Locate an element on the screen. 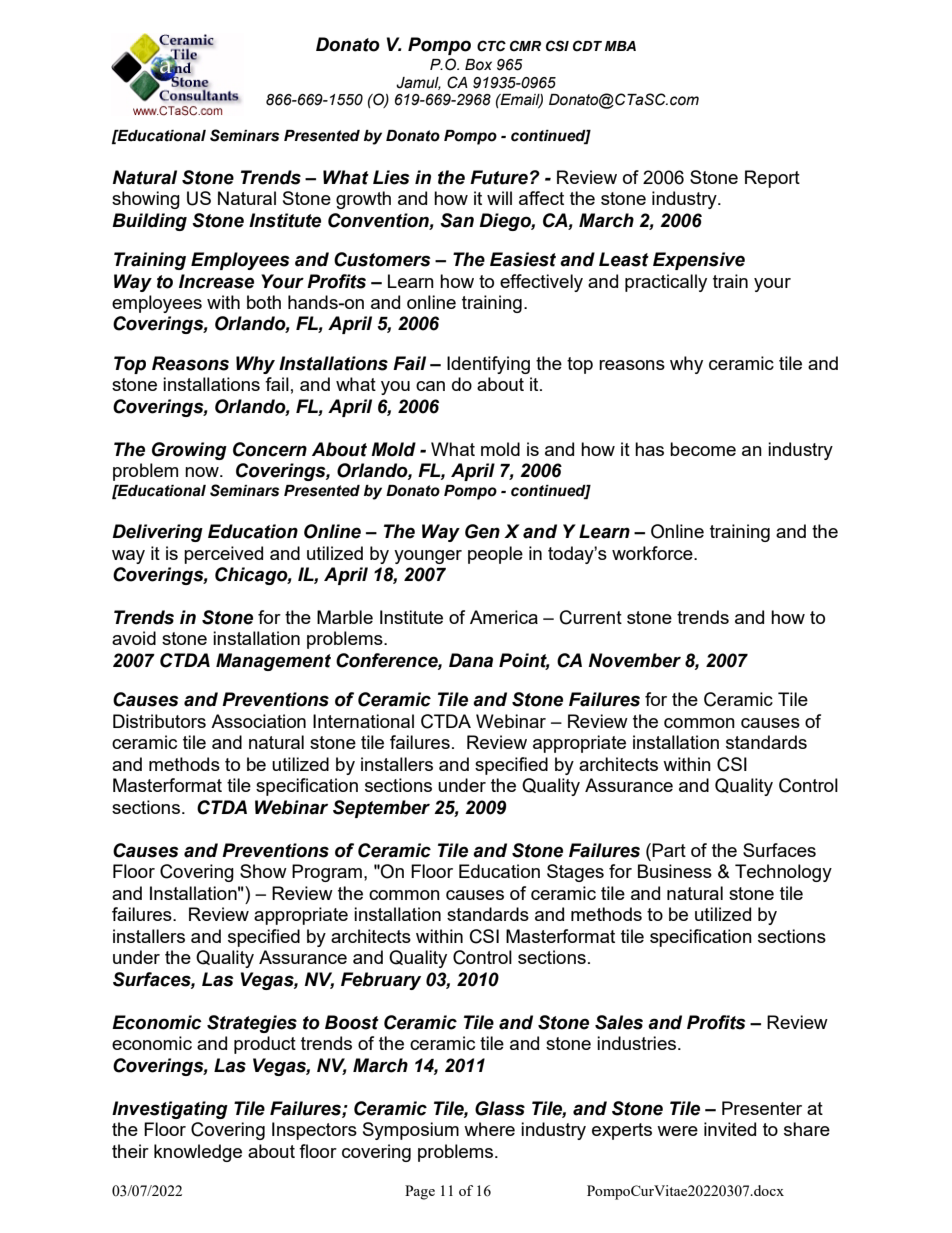  where is located at coordinates (489, 1129).
